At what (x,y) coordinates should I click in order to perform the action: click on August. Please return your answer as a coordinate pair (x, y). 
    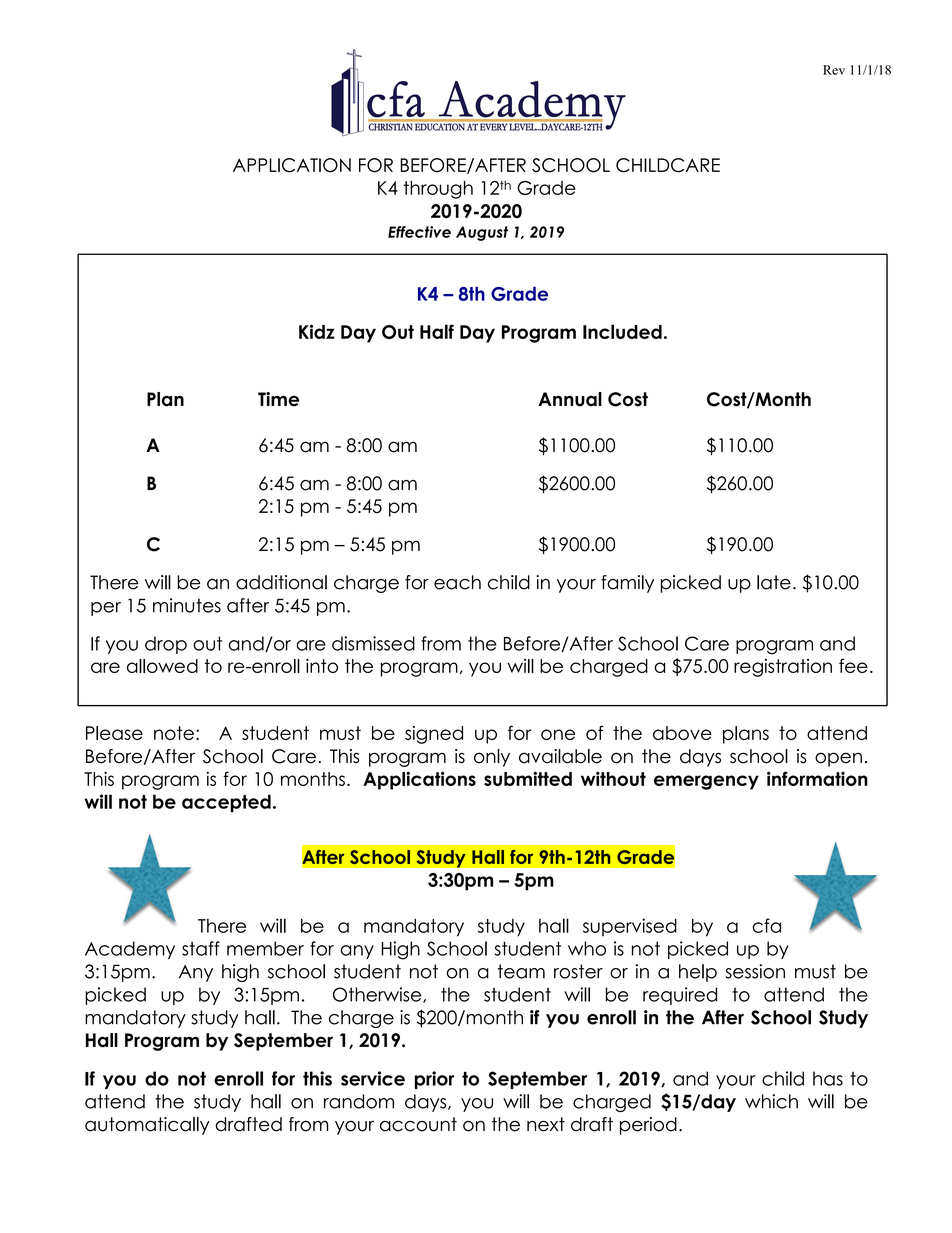
    Looking at the image, I should click on (482, 233).
